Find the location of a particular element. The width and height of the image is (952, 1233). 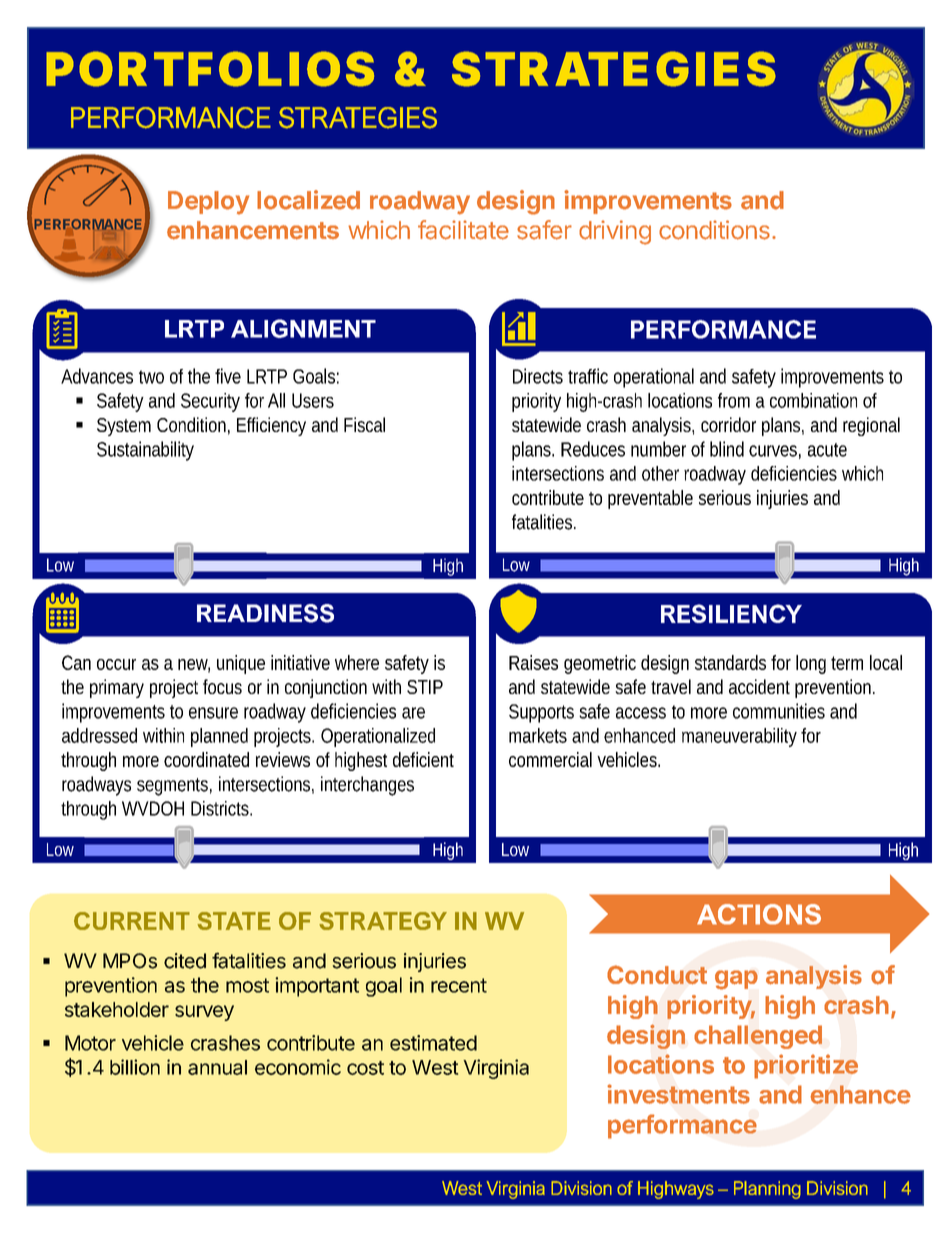

facilitate is located at coordinates (463, 230).
